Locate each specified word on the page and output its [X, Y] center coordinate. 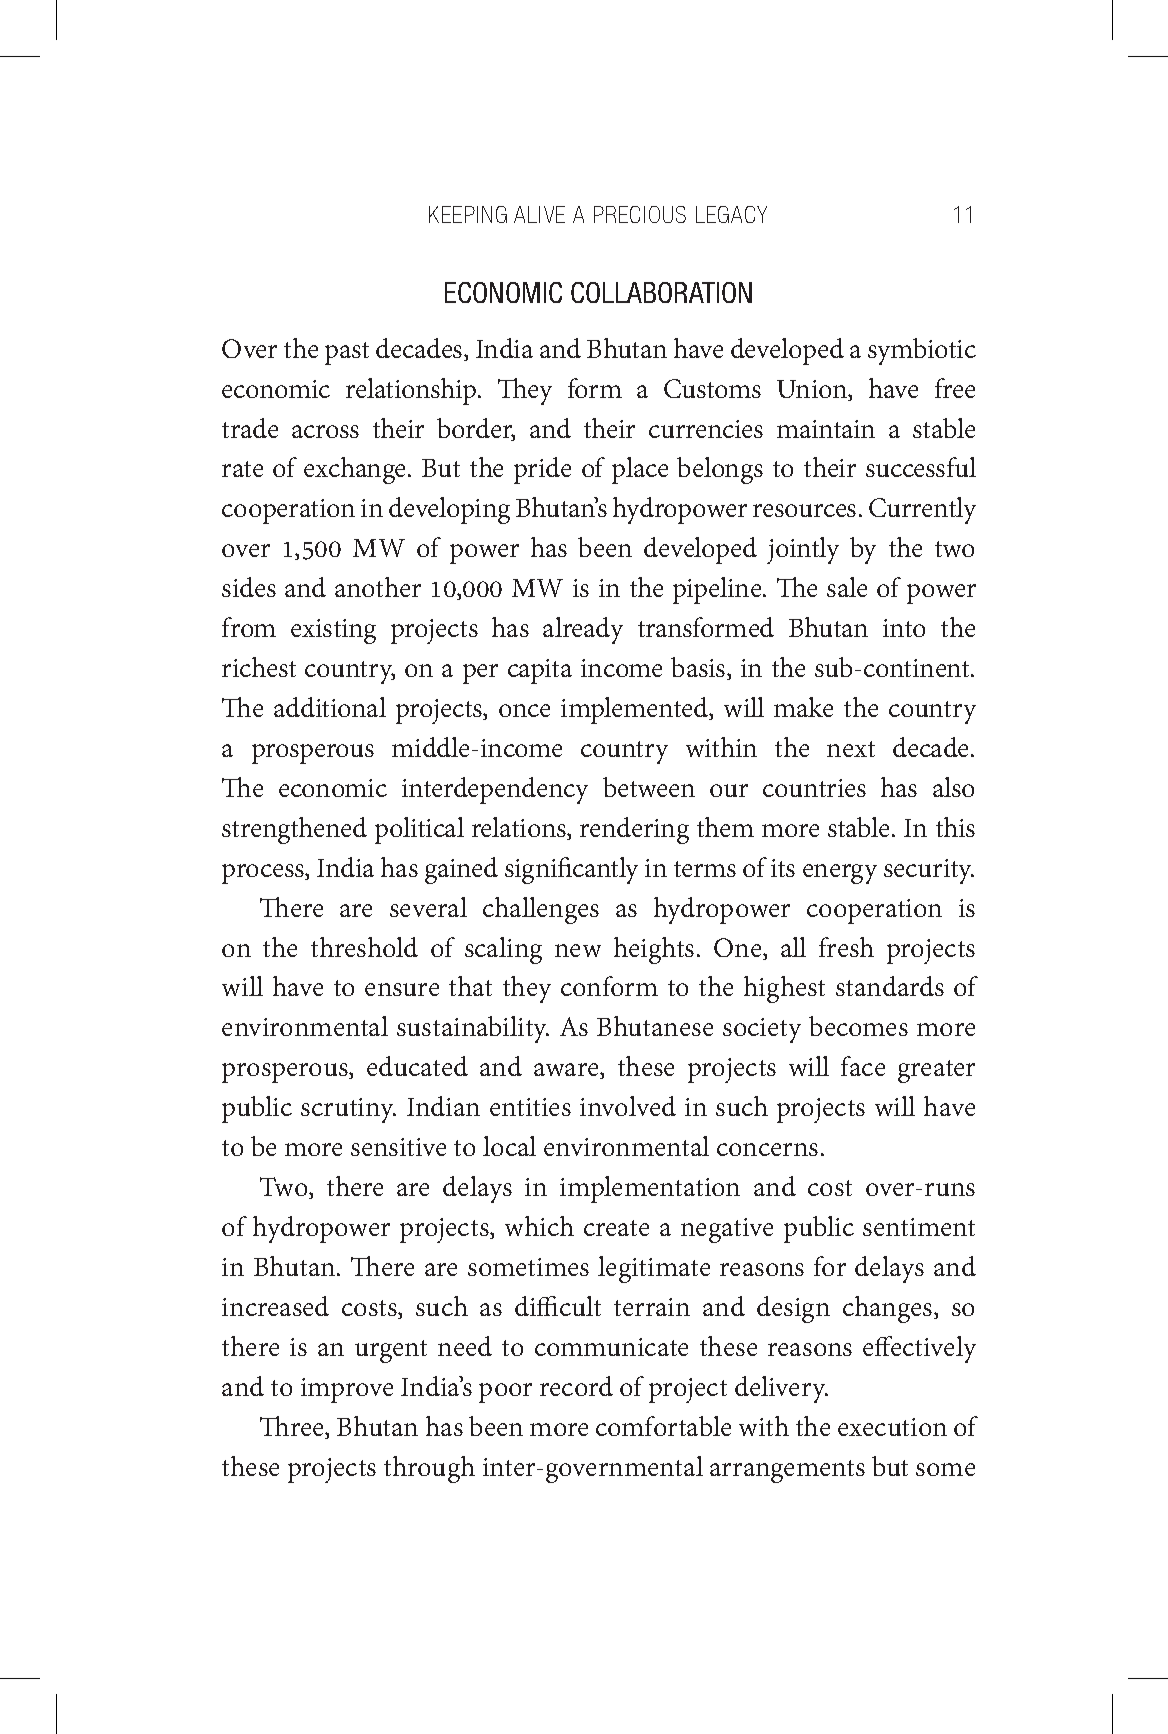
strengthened [294, 830]
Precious [640, 214]
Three [293, 1427]
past [347, 353]
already [583, 630]
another [378, 587]
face [863, 1066]
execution [892, 1427]
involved [628, 1106]
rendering [634, 830]
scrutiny [348, 1110]
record [576, 1386]
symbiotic [922, 351]
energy [840, 874]
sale [847, 587]
